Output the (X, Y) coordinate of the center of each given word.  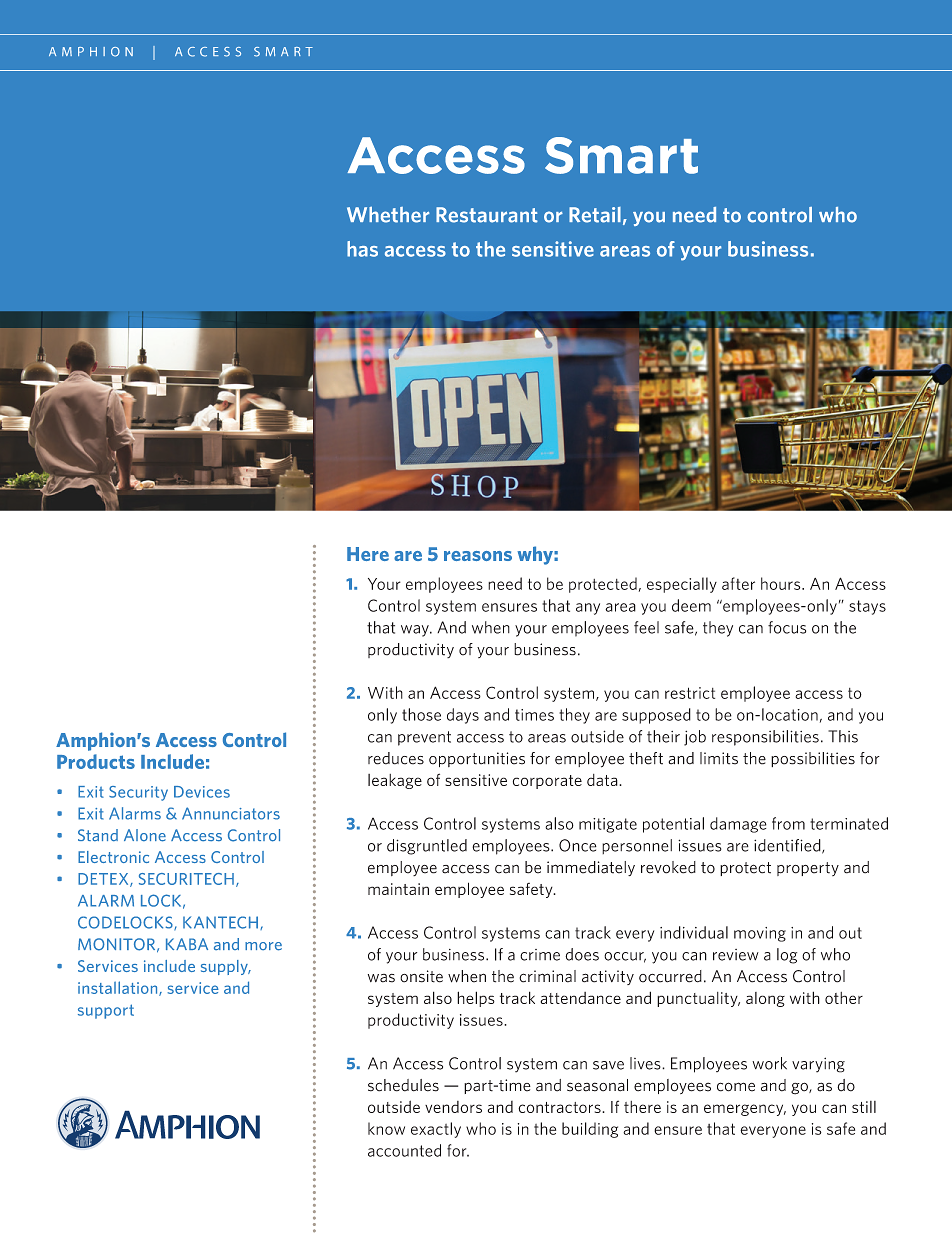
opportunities (477, 759)
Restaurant (487, 215)
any (588, 609)
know (386, 1128)
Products (96, 761)
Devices (202, 792)
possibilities (813, 759)
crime (540, 955)
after (738, 583)
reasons (478, 556)
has (362, 249)
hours (782, 583)
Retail (595, 215)
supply (225, 967)
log (787, 956)
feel (646, 627)
